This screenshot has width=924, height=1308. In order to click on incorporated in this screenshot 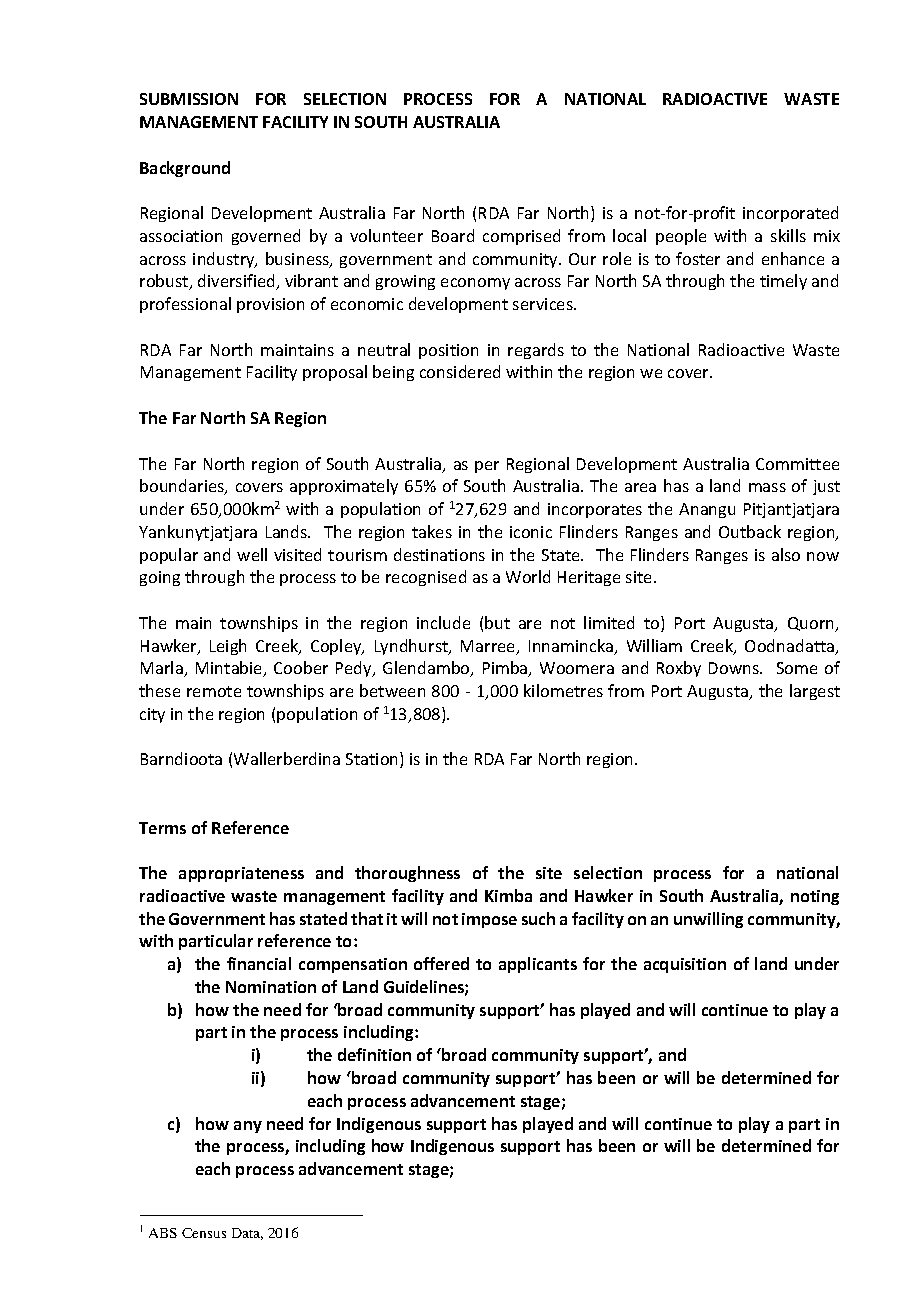, I will do `click(790, 214)`.
